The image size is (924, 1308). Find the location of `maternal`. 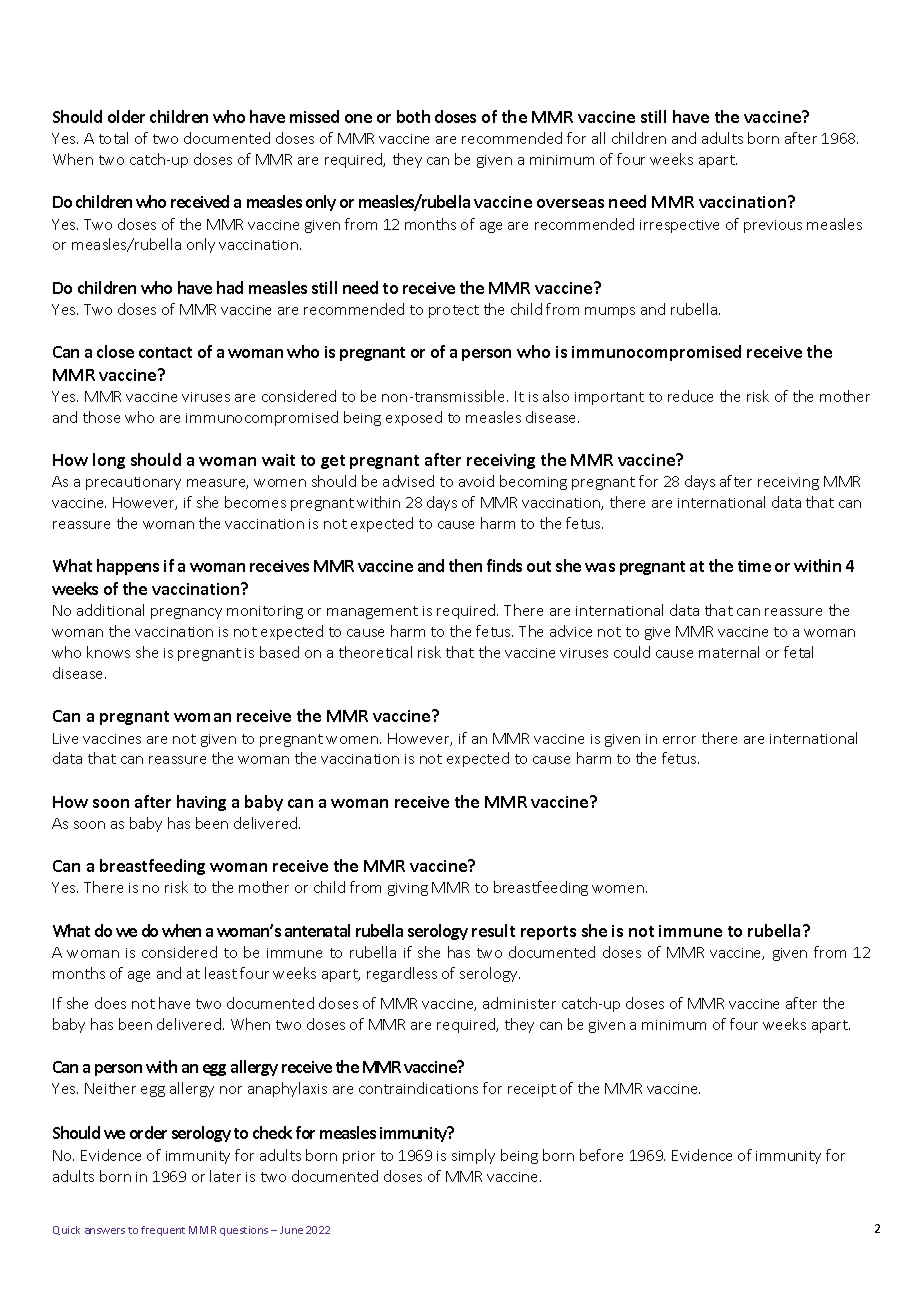

maternal is located at coordinates (729, 652).
